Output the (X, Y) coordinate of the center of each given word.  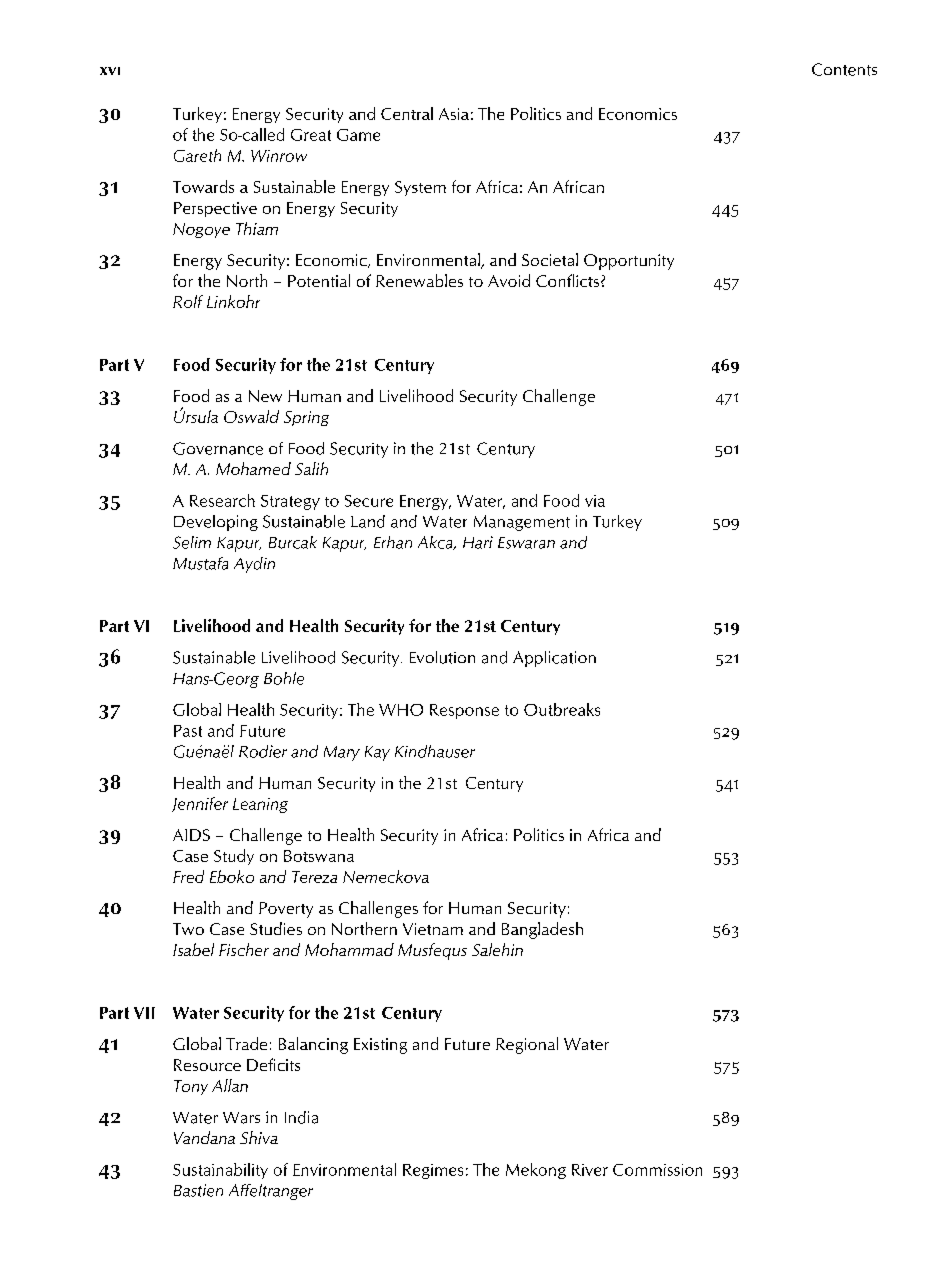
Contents (844, 69)
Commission (657, 1170)
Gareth (197, 155)
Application (554, 659)
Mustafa (200, 563)
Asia (454, 114)
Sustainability (220, 1171)
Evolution (442, 657)
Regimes (433, 1171)
